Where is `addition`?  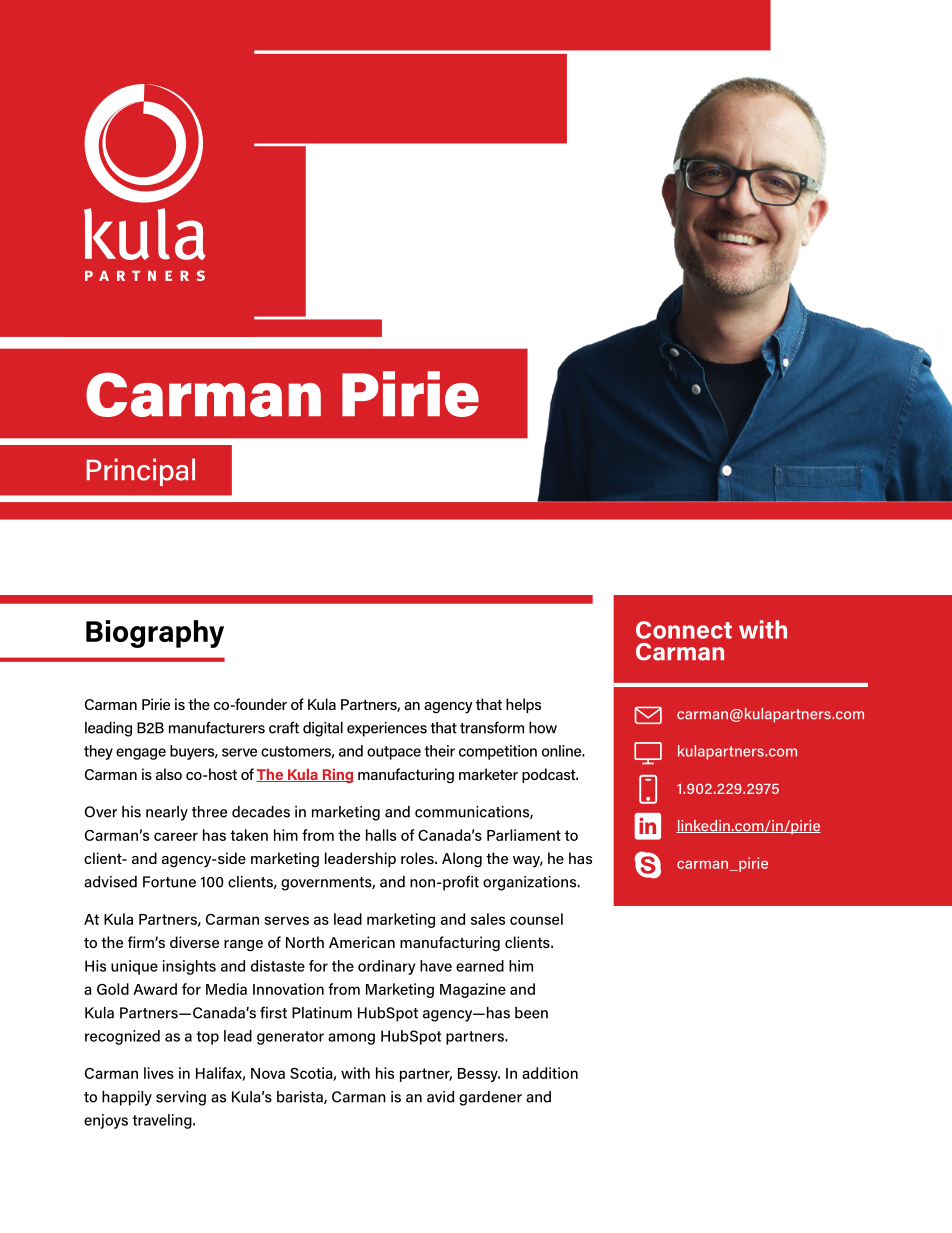
addition is located at coordinates (550, 1073).
